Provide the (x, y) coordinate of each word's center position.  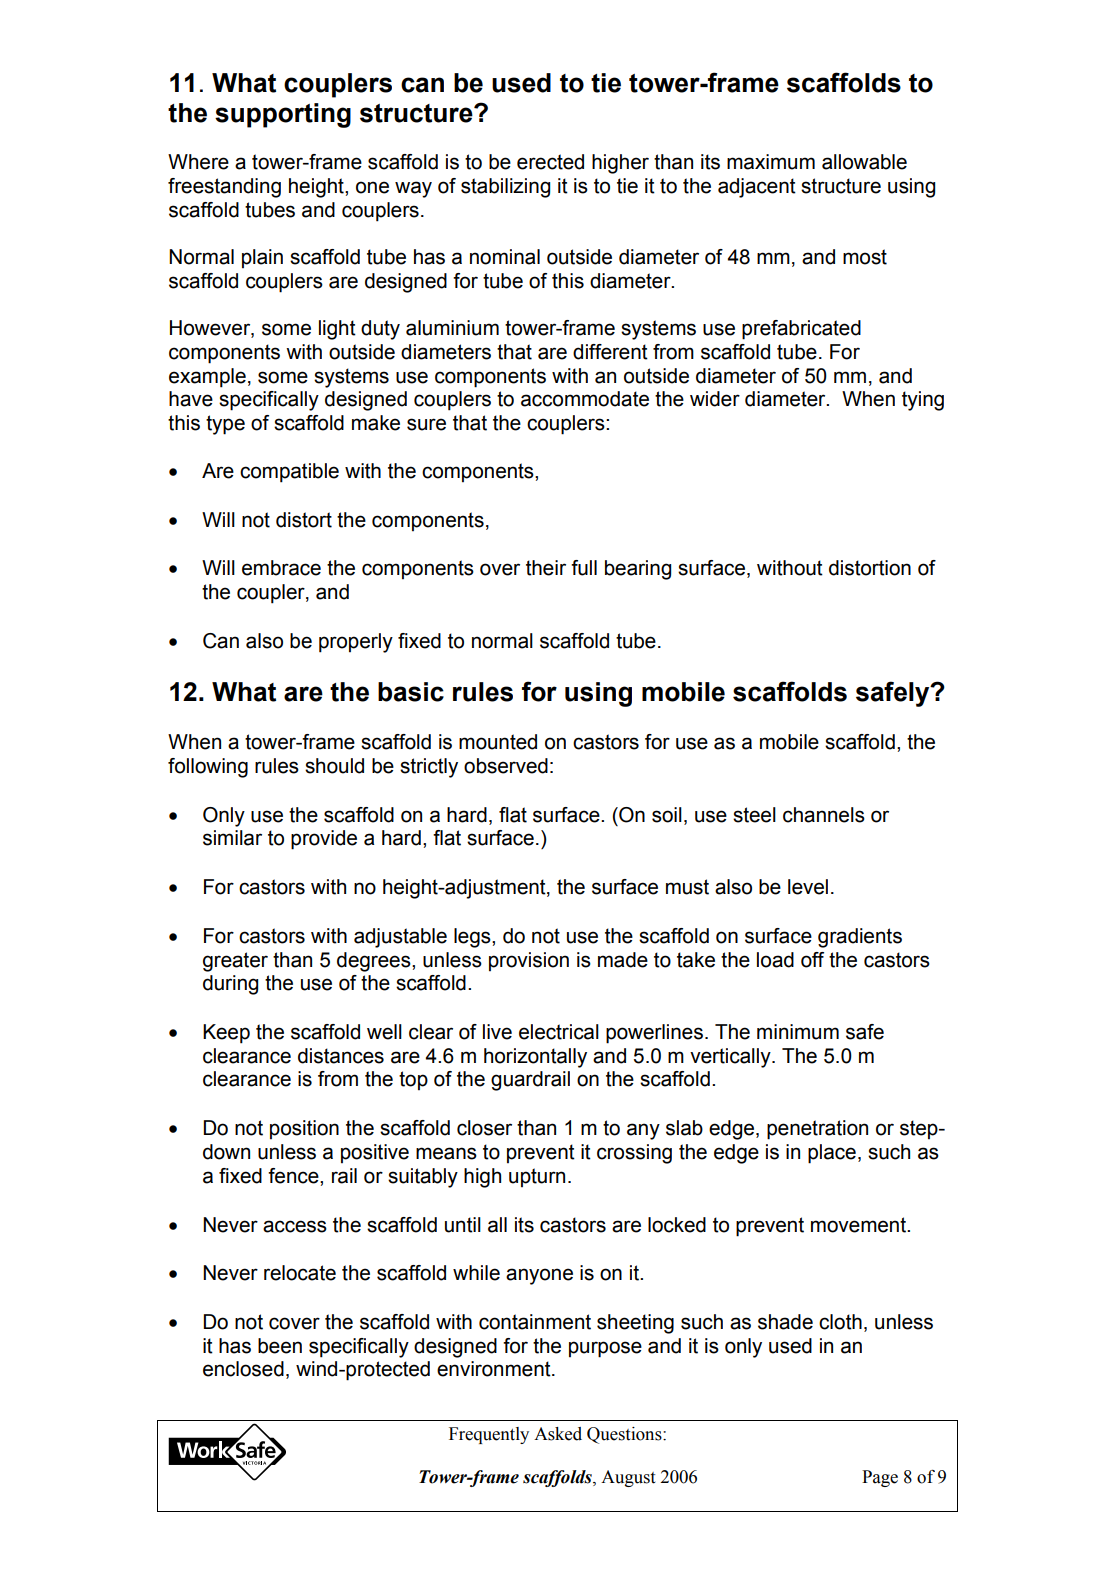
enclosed (243, 1369)
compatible (289, 473)
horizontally (535, 1058)
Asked (558, 1434)
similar (232, 838)
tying (923, 401)
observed (506, 766)
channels (824, 815)
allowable (864, 162)
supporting (283, 115)
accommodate (585, 399)
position (304, 1129)
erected (550, 162)
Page (880, 1478)
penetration (817, 1130)
